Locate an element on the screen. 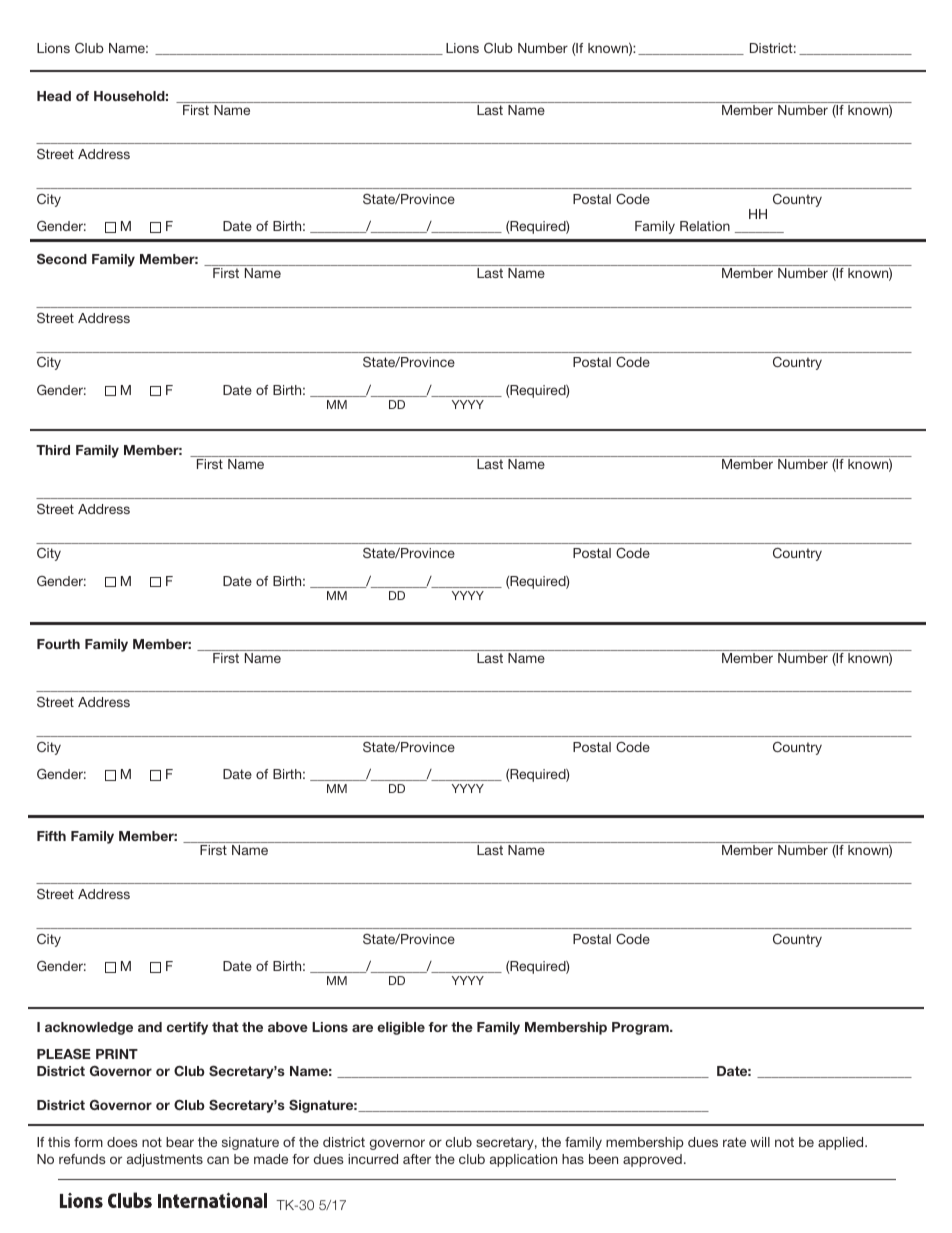 The height and width of the screenshot is (1233, 952). Program is located at coordinates (641, 1028).
